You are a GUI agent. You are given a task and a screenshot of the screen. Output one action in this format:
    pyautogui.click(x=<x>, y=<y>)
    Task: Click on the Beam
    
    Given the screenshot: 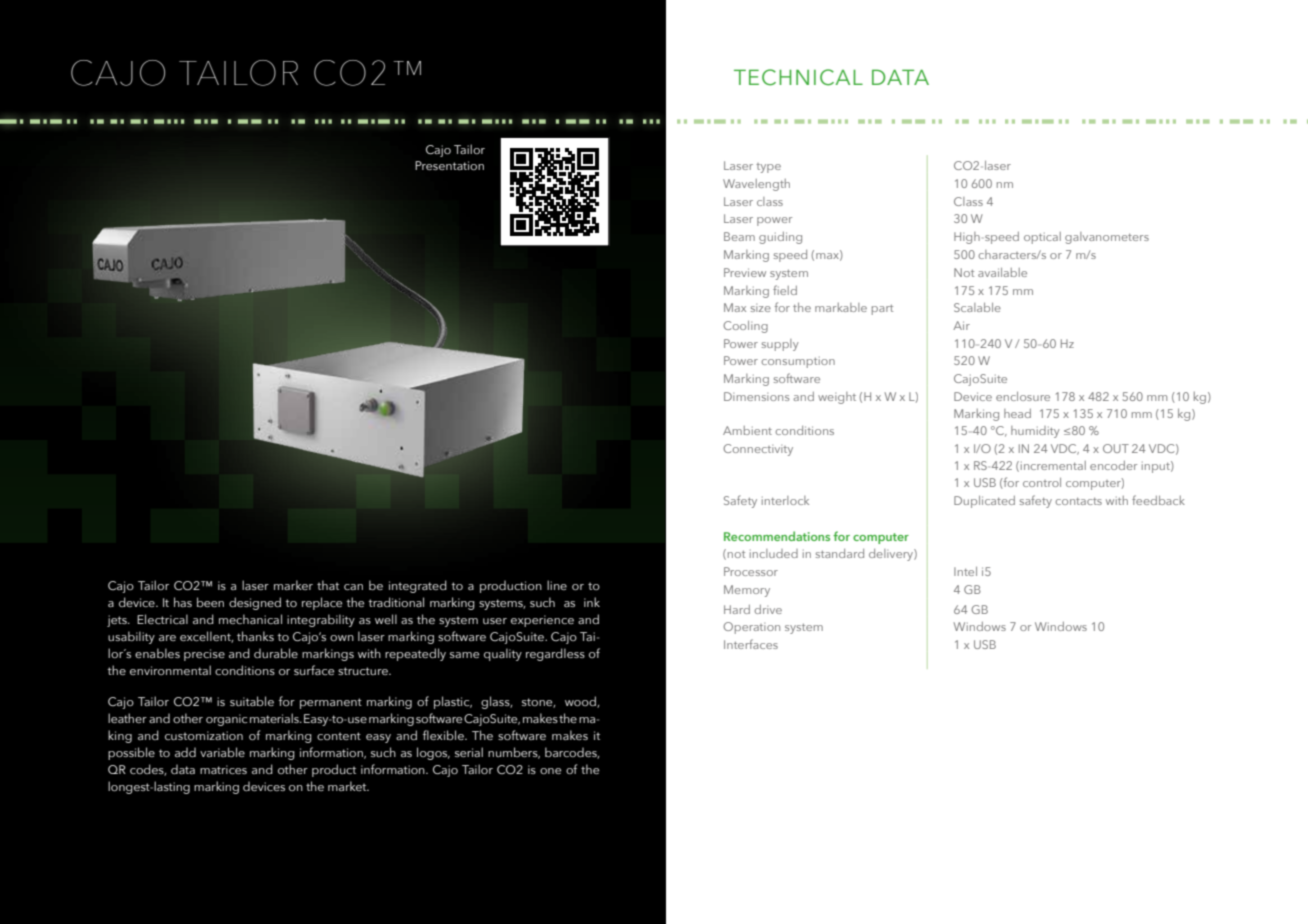 What is the action you would take?
    pyautogui.click(x=739, y=236)
